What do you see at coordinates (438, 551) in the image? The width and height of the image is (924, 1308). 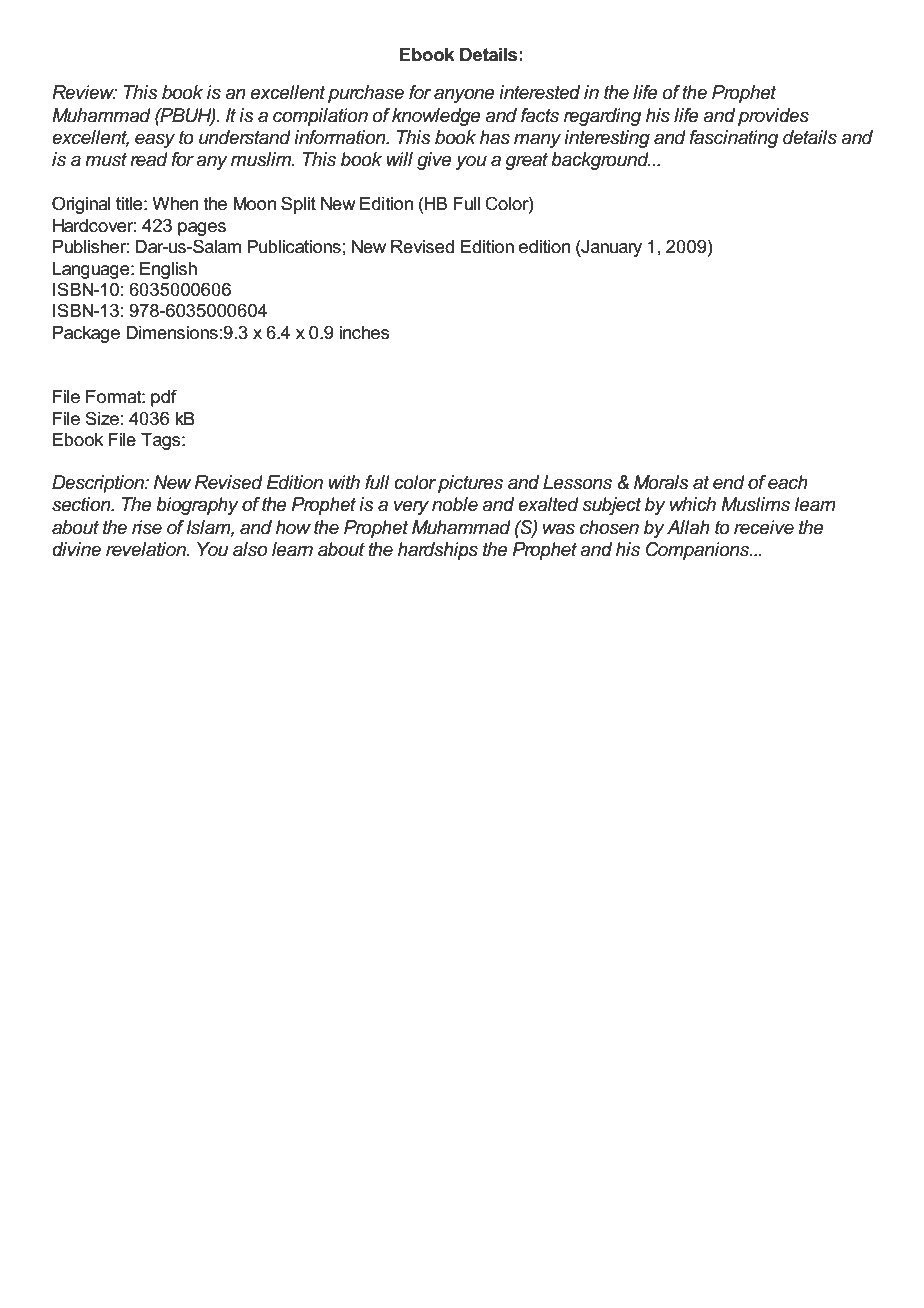 I see `hardships` at bounding box center [438, 551].
